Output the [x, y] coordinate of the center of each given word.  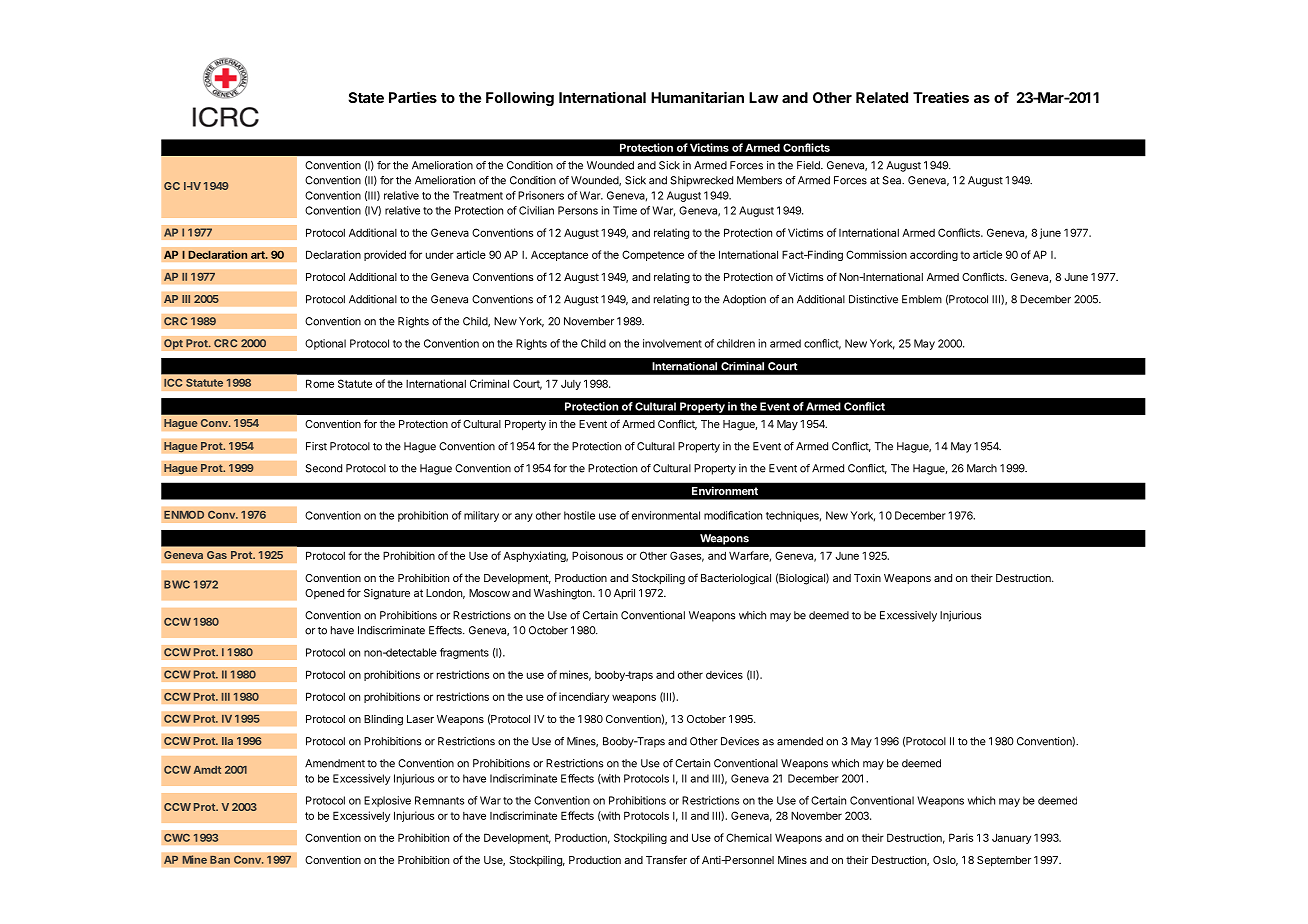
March [982, 468]
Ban [220, 859]
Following [520, 99]
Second [323, 468]
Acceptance [559, 255]
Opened [324, 594]
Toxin [867, 578]
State [366, 97]
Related [882, 97]
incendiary [584, 697]
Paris [961, 837]
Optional [325, 344]
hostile [579, 515]
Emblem [922, 299]
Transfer [666, 859]
